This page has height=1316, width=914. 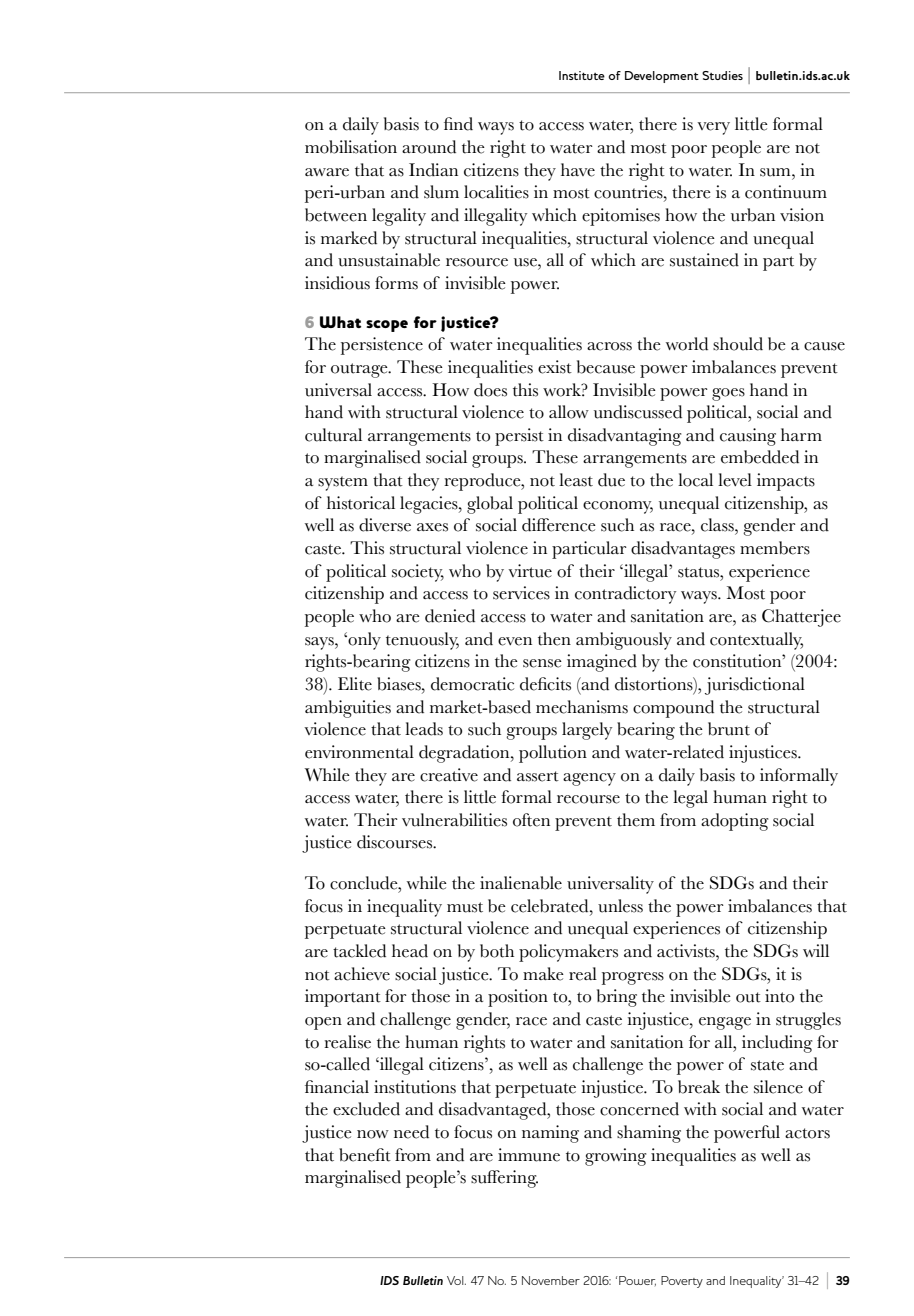 I want to click on members, so click(x=775, y=548).
